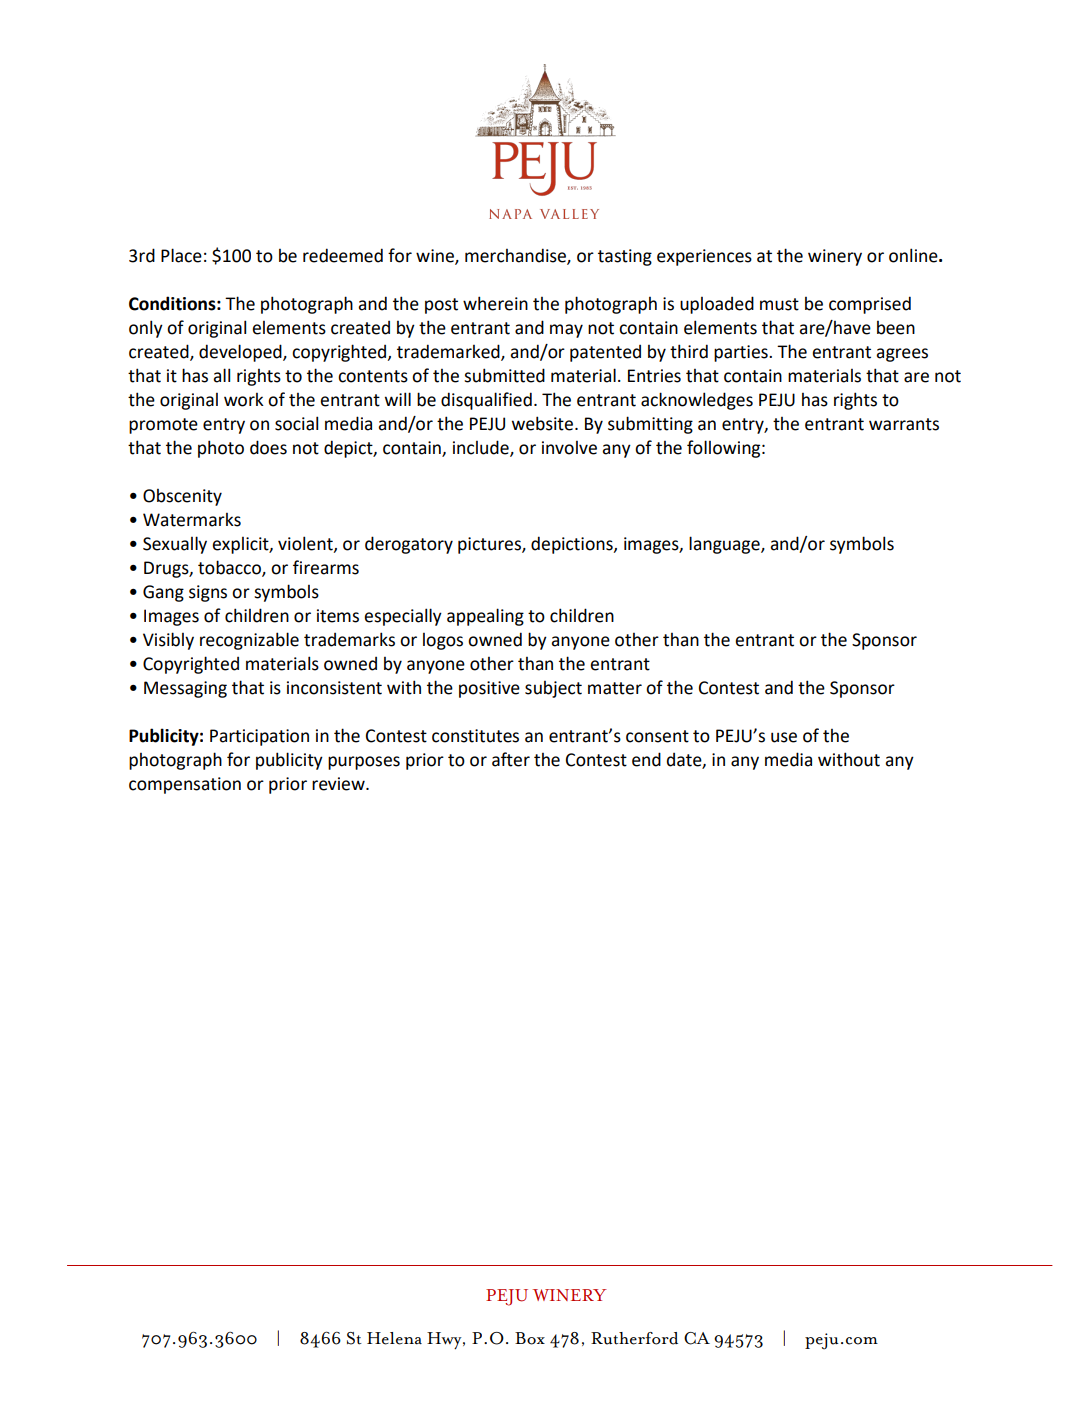 Image resolution: width=1092 pixels, height=1414 pixels. I want to click on include, so click(482, 448).
